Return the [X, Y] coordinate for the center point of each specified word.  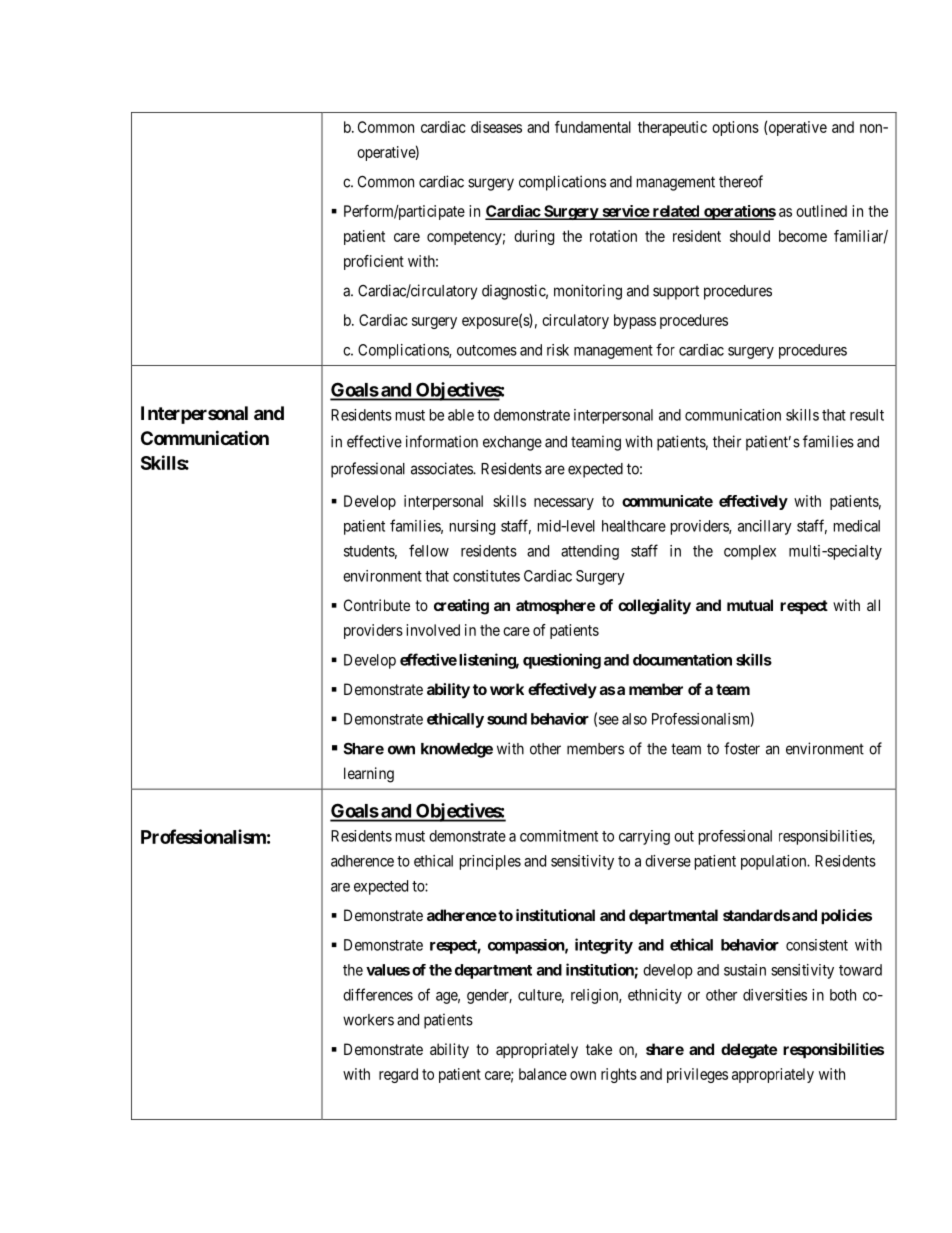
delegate [749, 1051]
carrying [644, 837]
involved [433, 630]
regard [398, 1075]
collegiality [654, 607]
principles [490, 862]
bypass [635, 321]
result [867, 415]
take [599, 1049]
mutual [750, 605]
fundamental [593, 127]
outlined [821, 211]
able [461, 415]
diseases [496, 127]
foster [742, 748]
